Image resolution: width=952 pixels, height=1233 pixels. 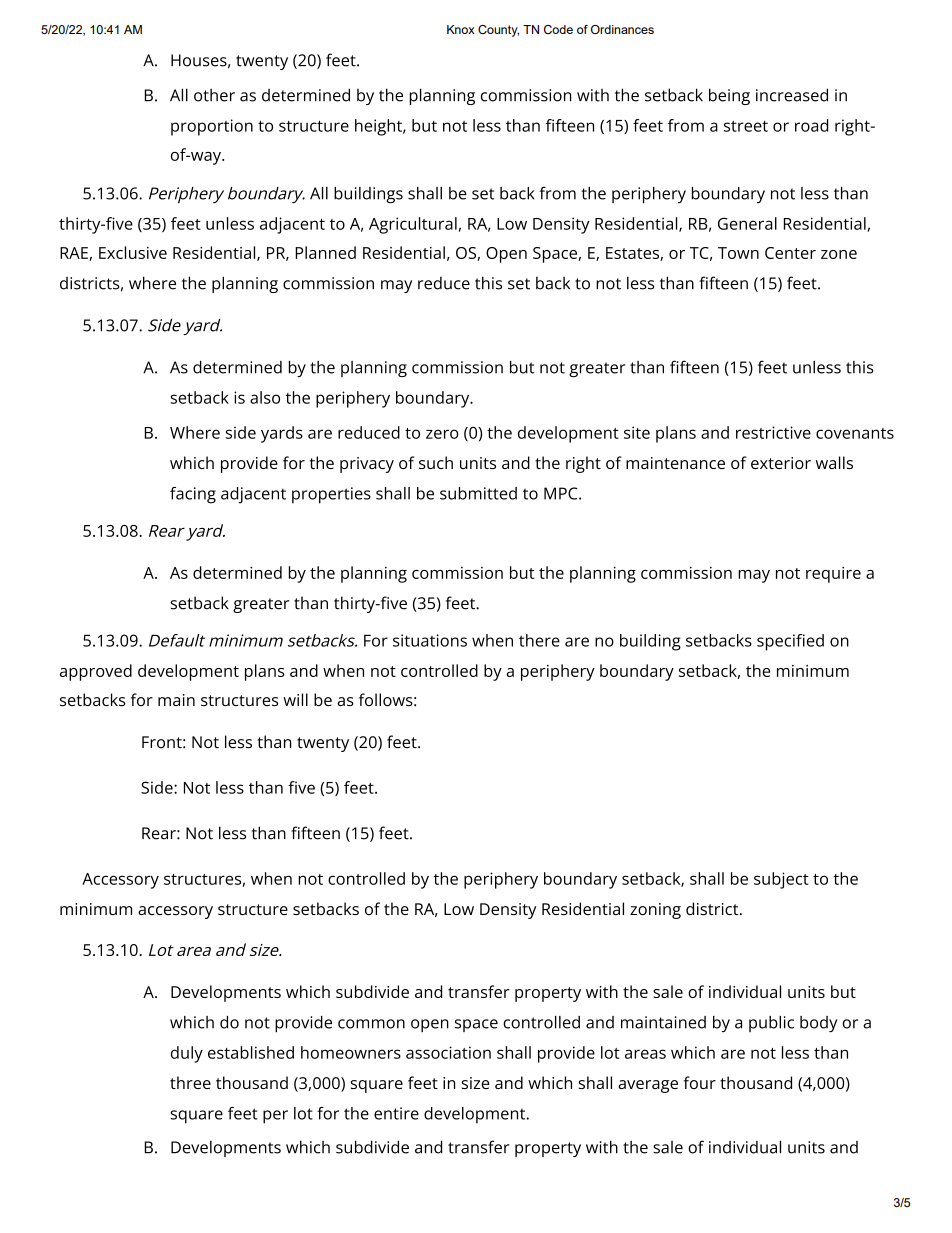 What do you see at coordinates (133, 252) in the screenshot?
I see `Exclusive` at bounding box center [133, 252].
